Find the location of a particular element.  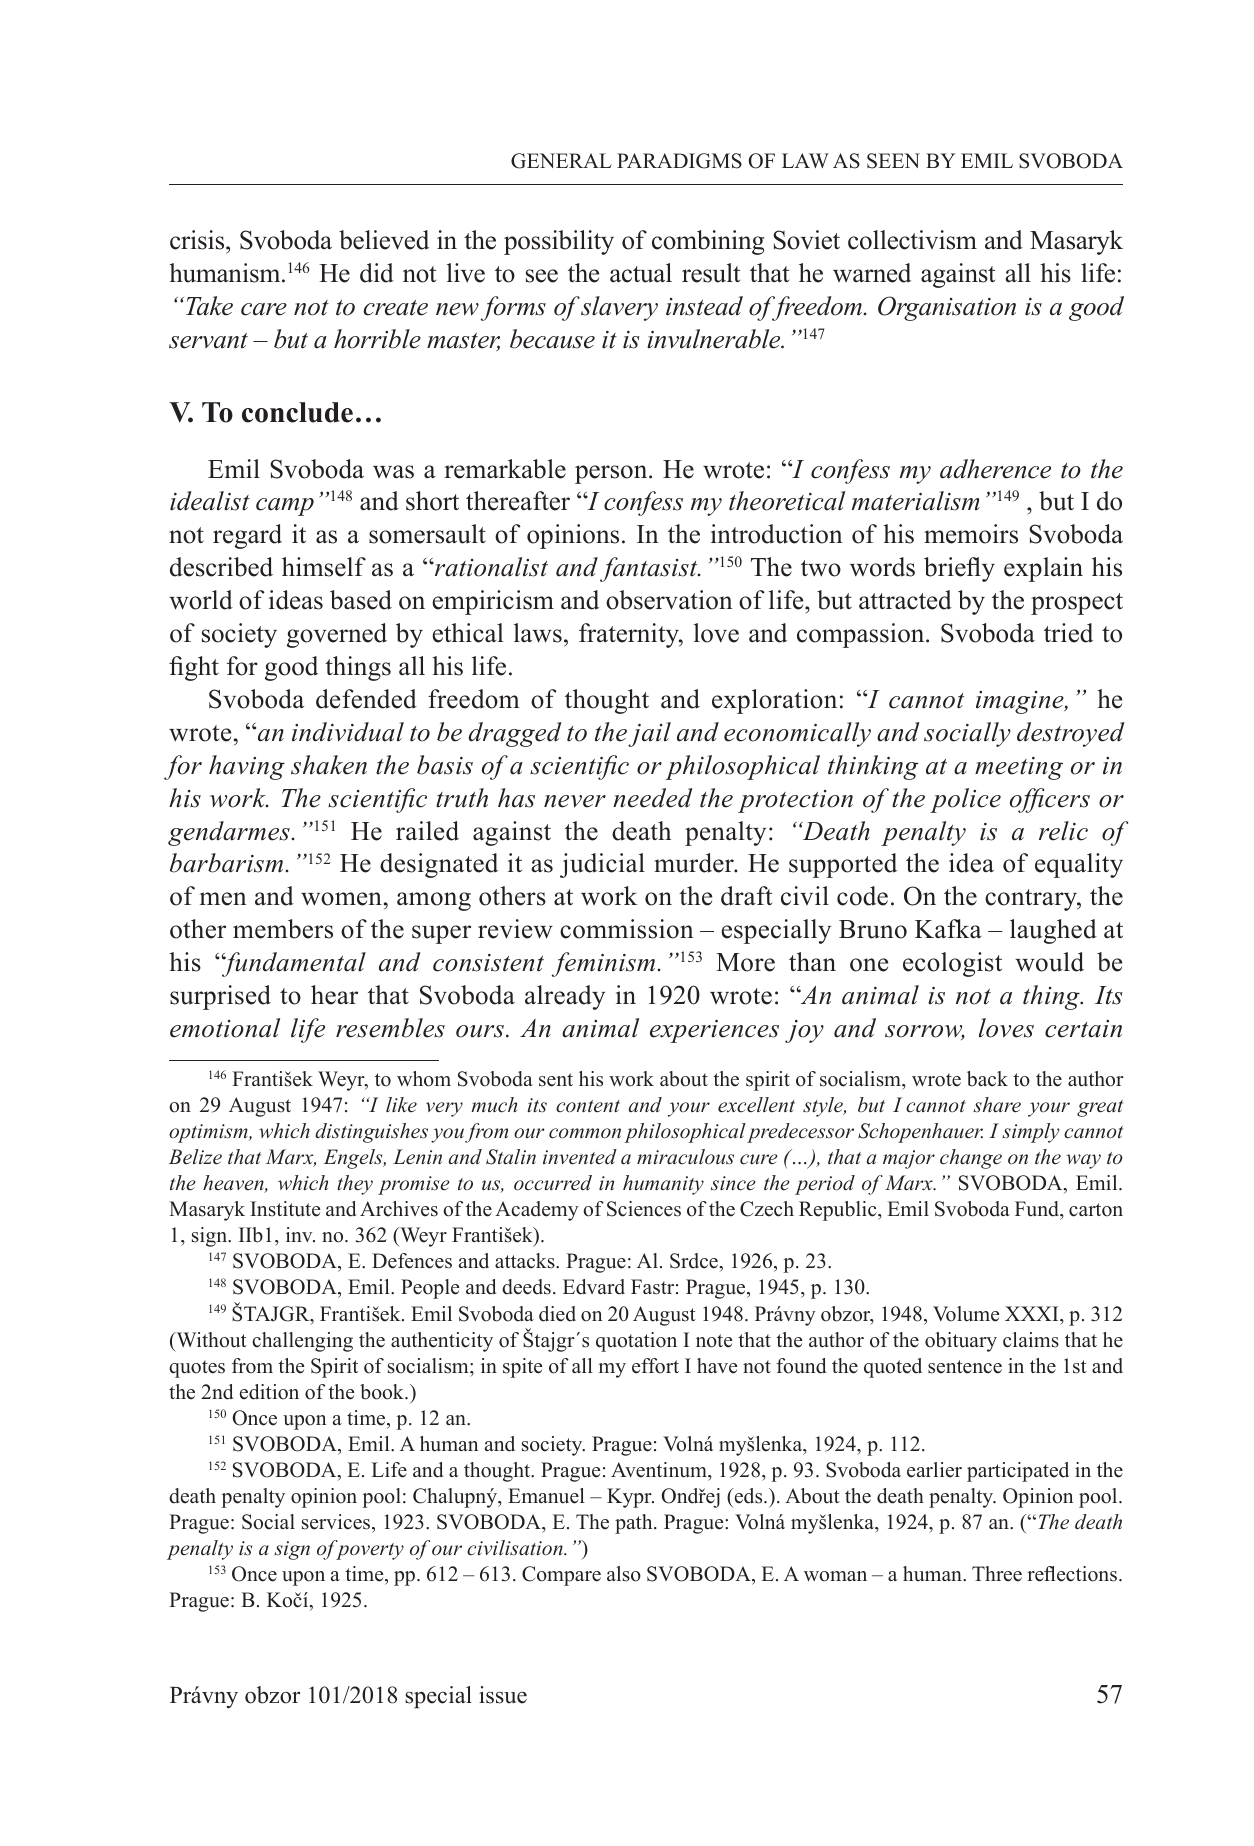

poverty is located at coordinates (370, 1550).
